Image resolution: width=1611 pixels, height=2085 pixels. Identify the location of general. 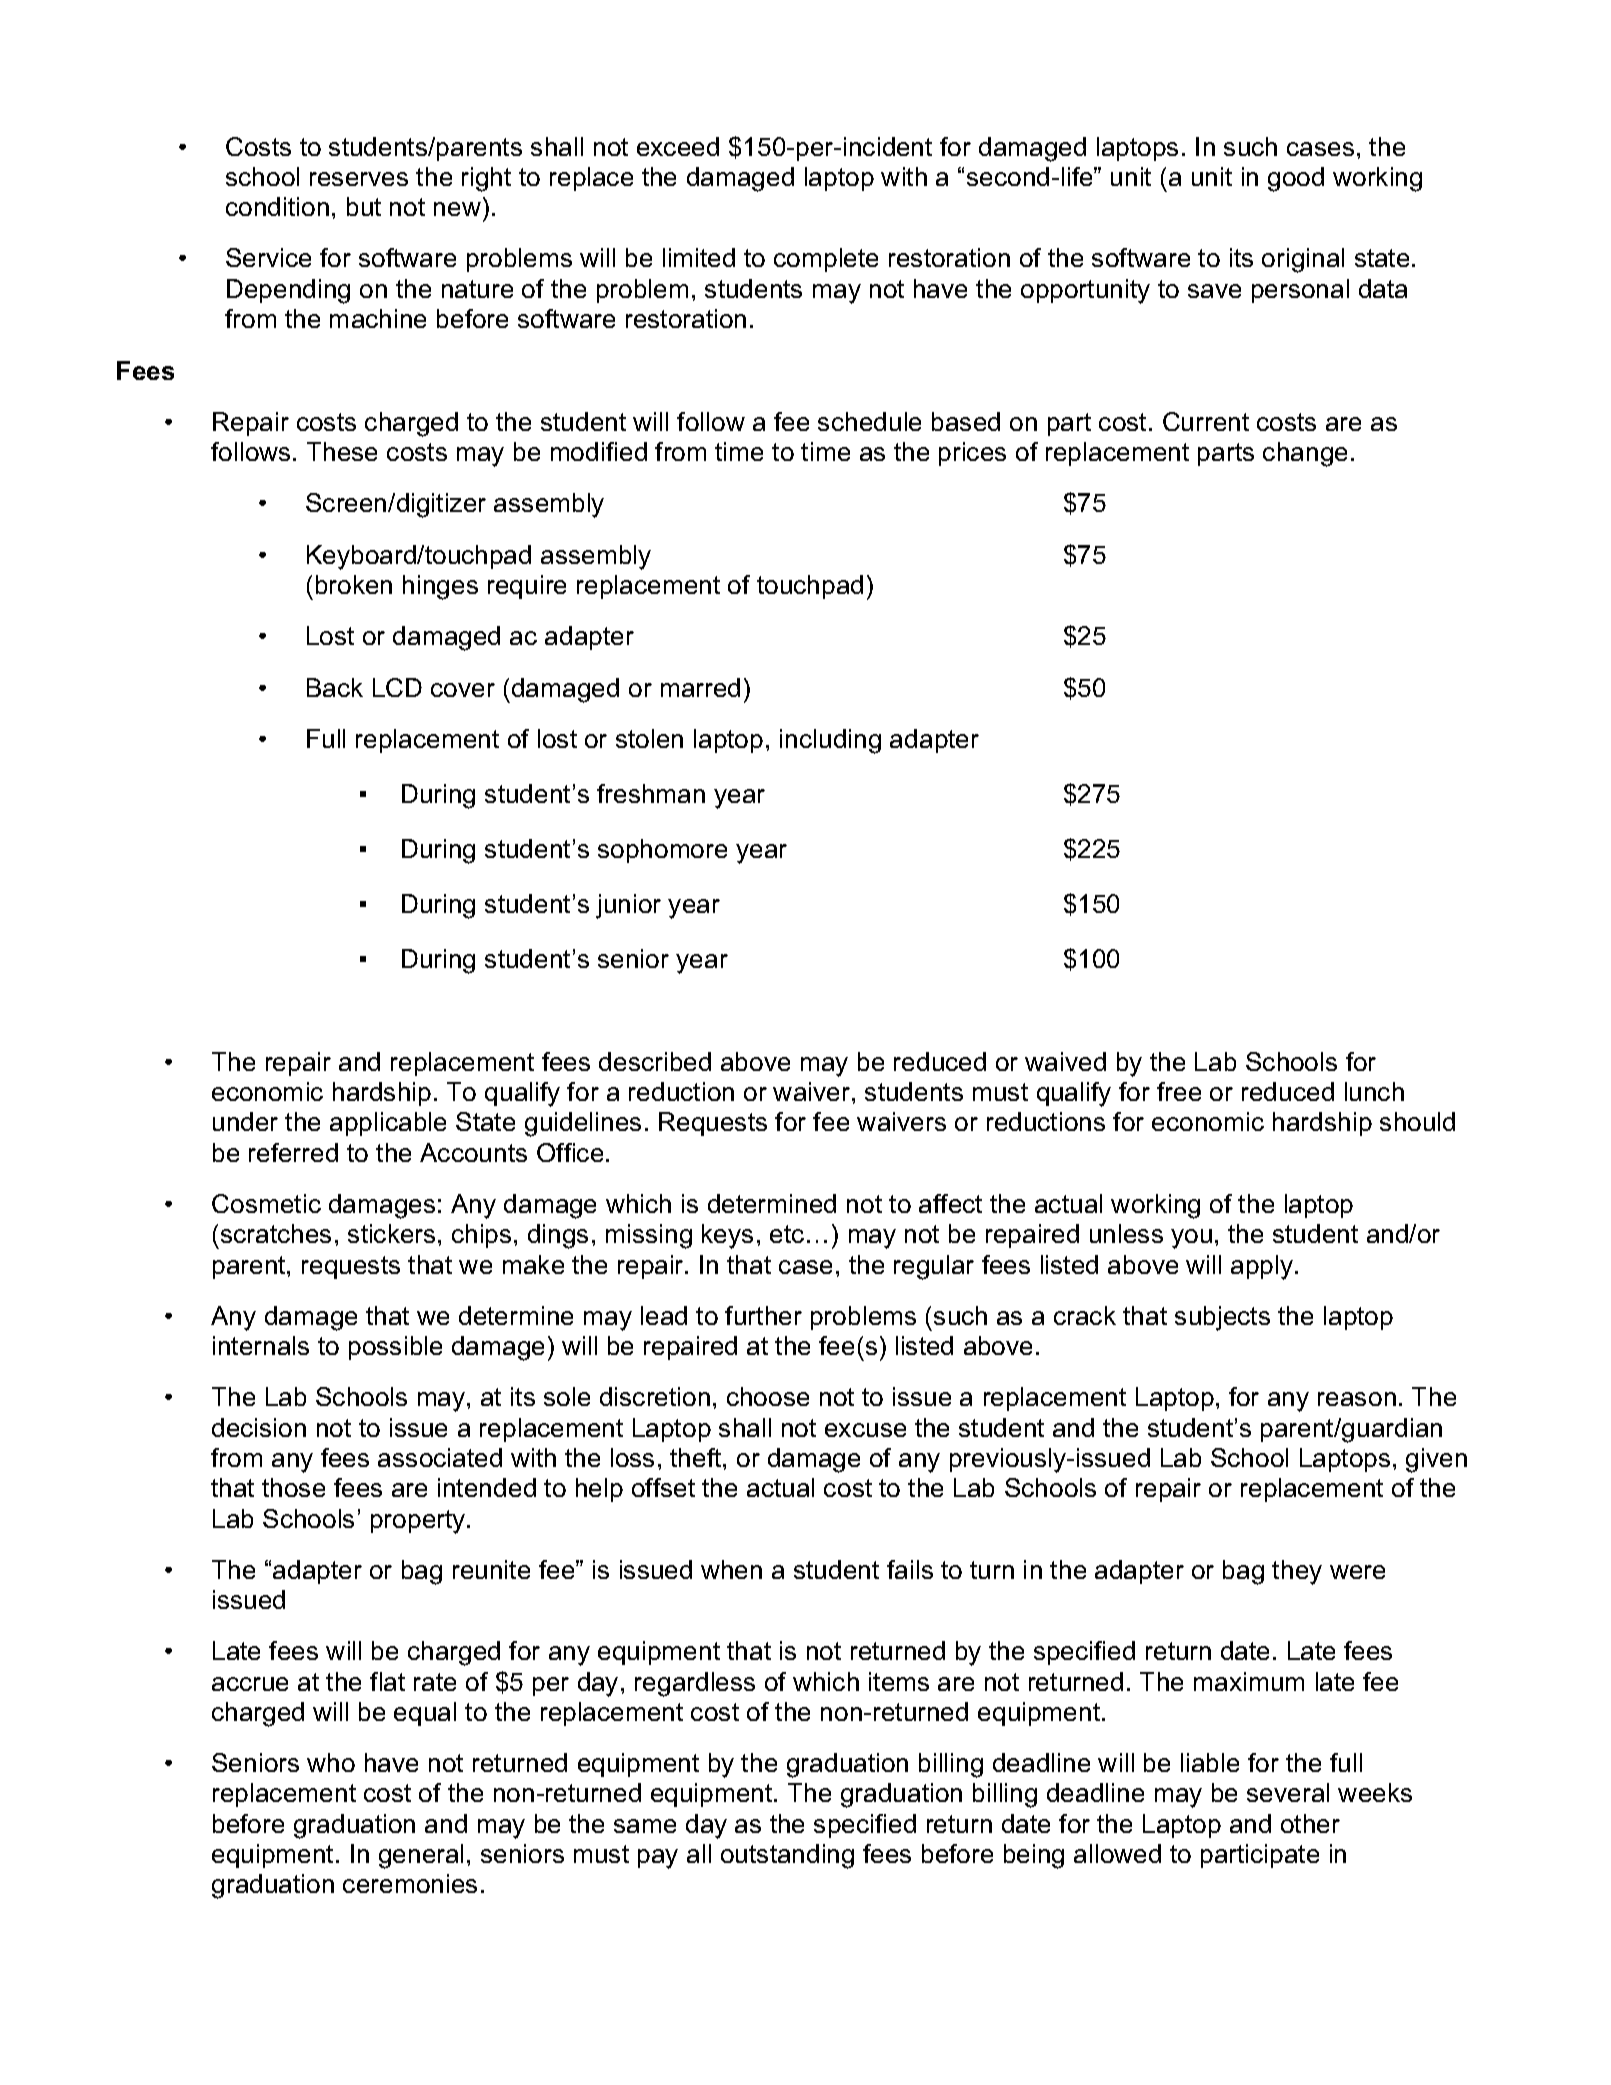
(421, 1856).
